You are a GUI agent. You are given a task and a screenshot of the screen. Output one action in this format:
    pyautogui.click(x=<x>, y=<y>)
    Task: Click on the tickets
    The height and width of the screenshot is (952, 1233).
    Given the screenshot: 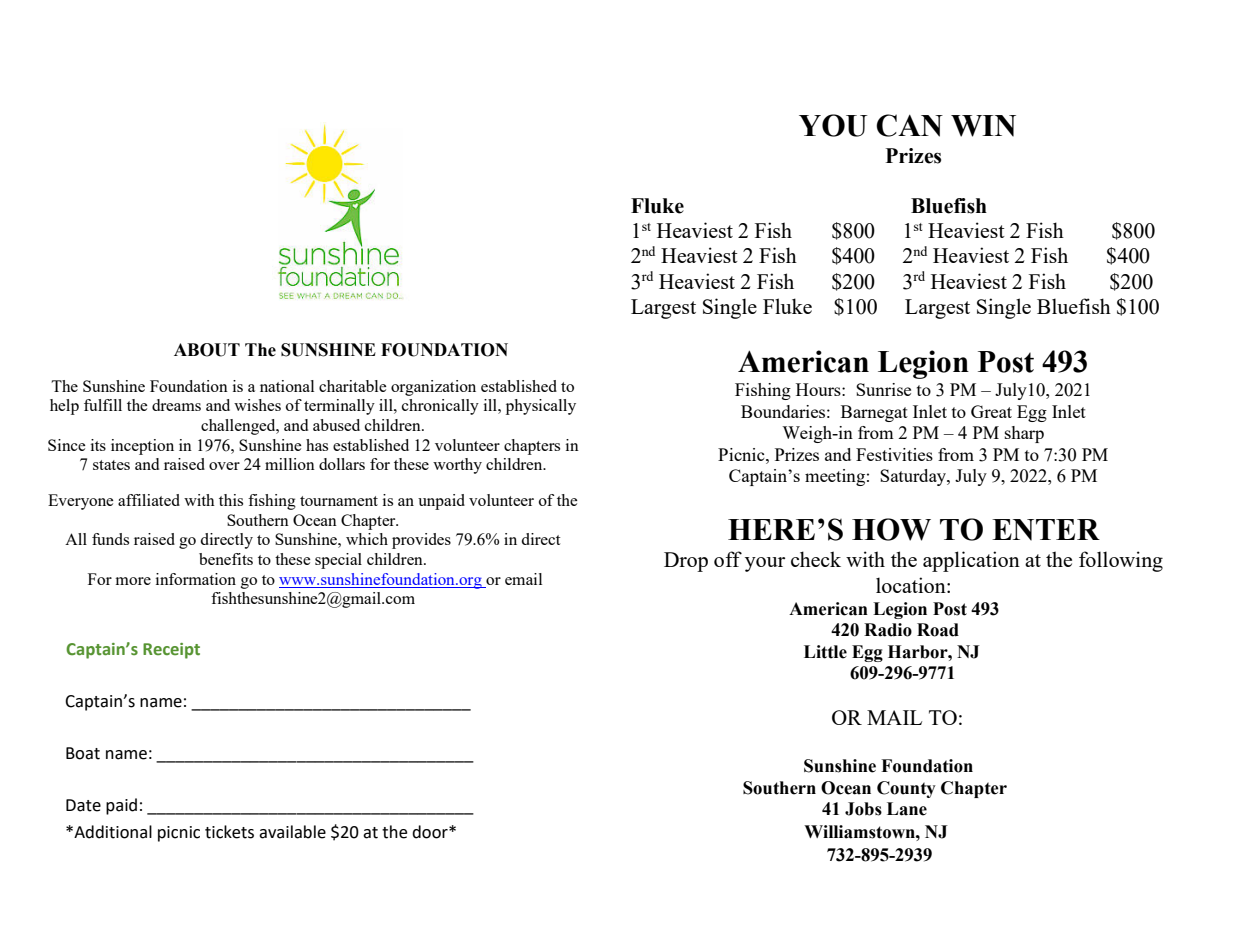 What is the action you would take?
    pyautogui.click(x=229, y=832)
